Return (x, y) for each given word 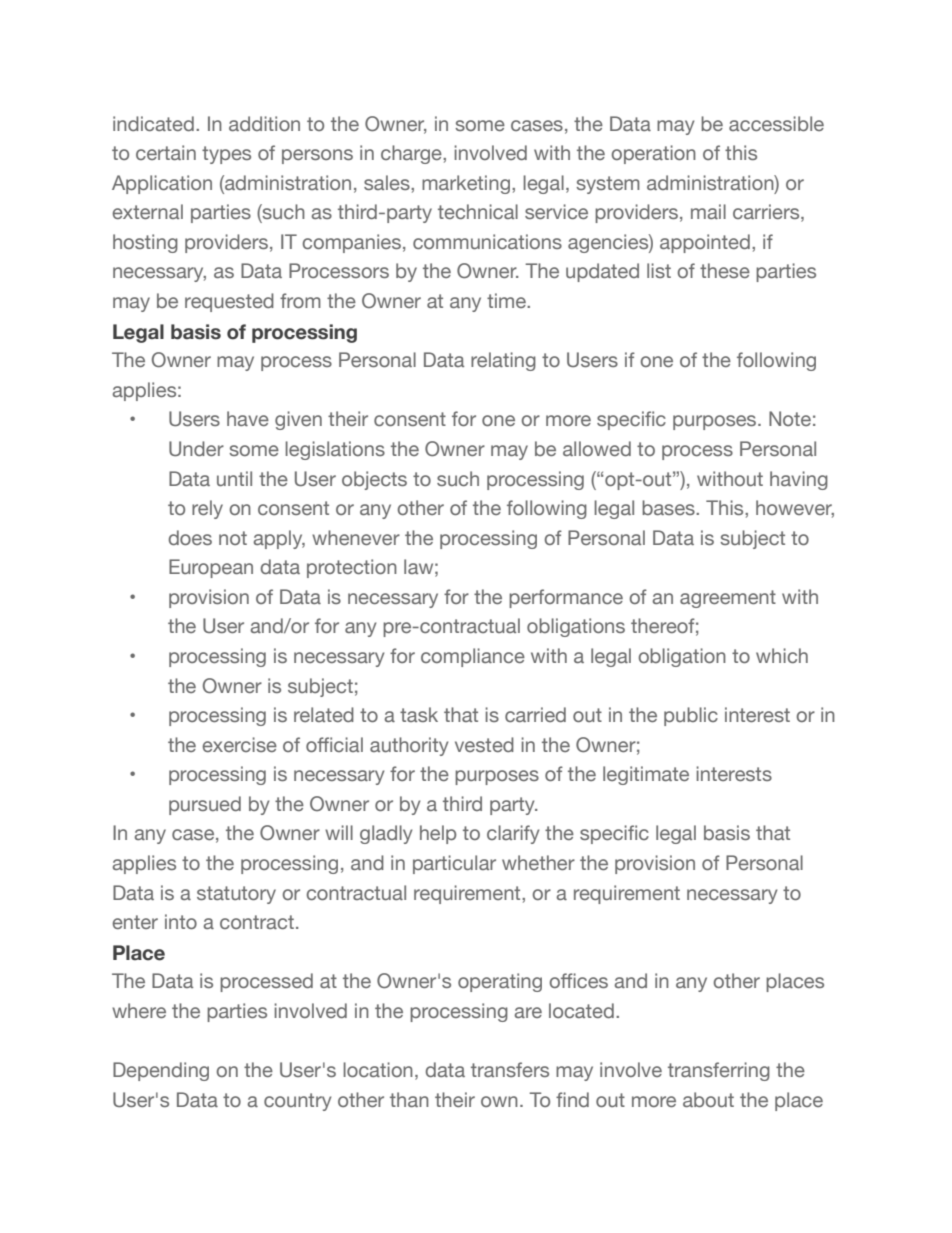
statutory (236, 895)
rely (207, 509)
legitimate (646, 775)
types (226, 155)
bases (669, 507)
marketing (466, 184)
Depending (161, 1071)
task (419, 714)
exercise (239, 744)
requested (229, 302)
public (691, 716)
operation (653, 154)
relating (503, 361)
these (725, 270)
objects (374, 480)
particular (454, 864)
